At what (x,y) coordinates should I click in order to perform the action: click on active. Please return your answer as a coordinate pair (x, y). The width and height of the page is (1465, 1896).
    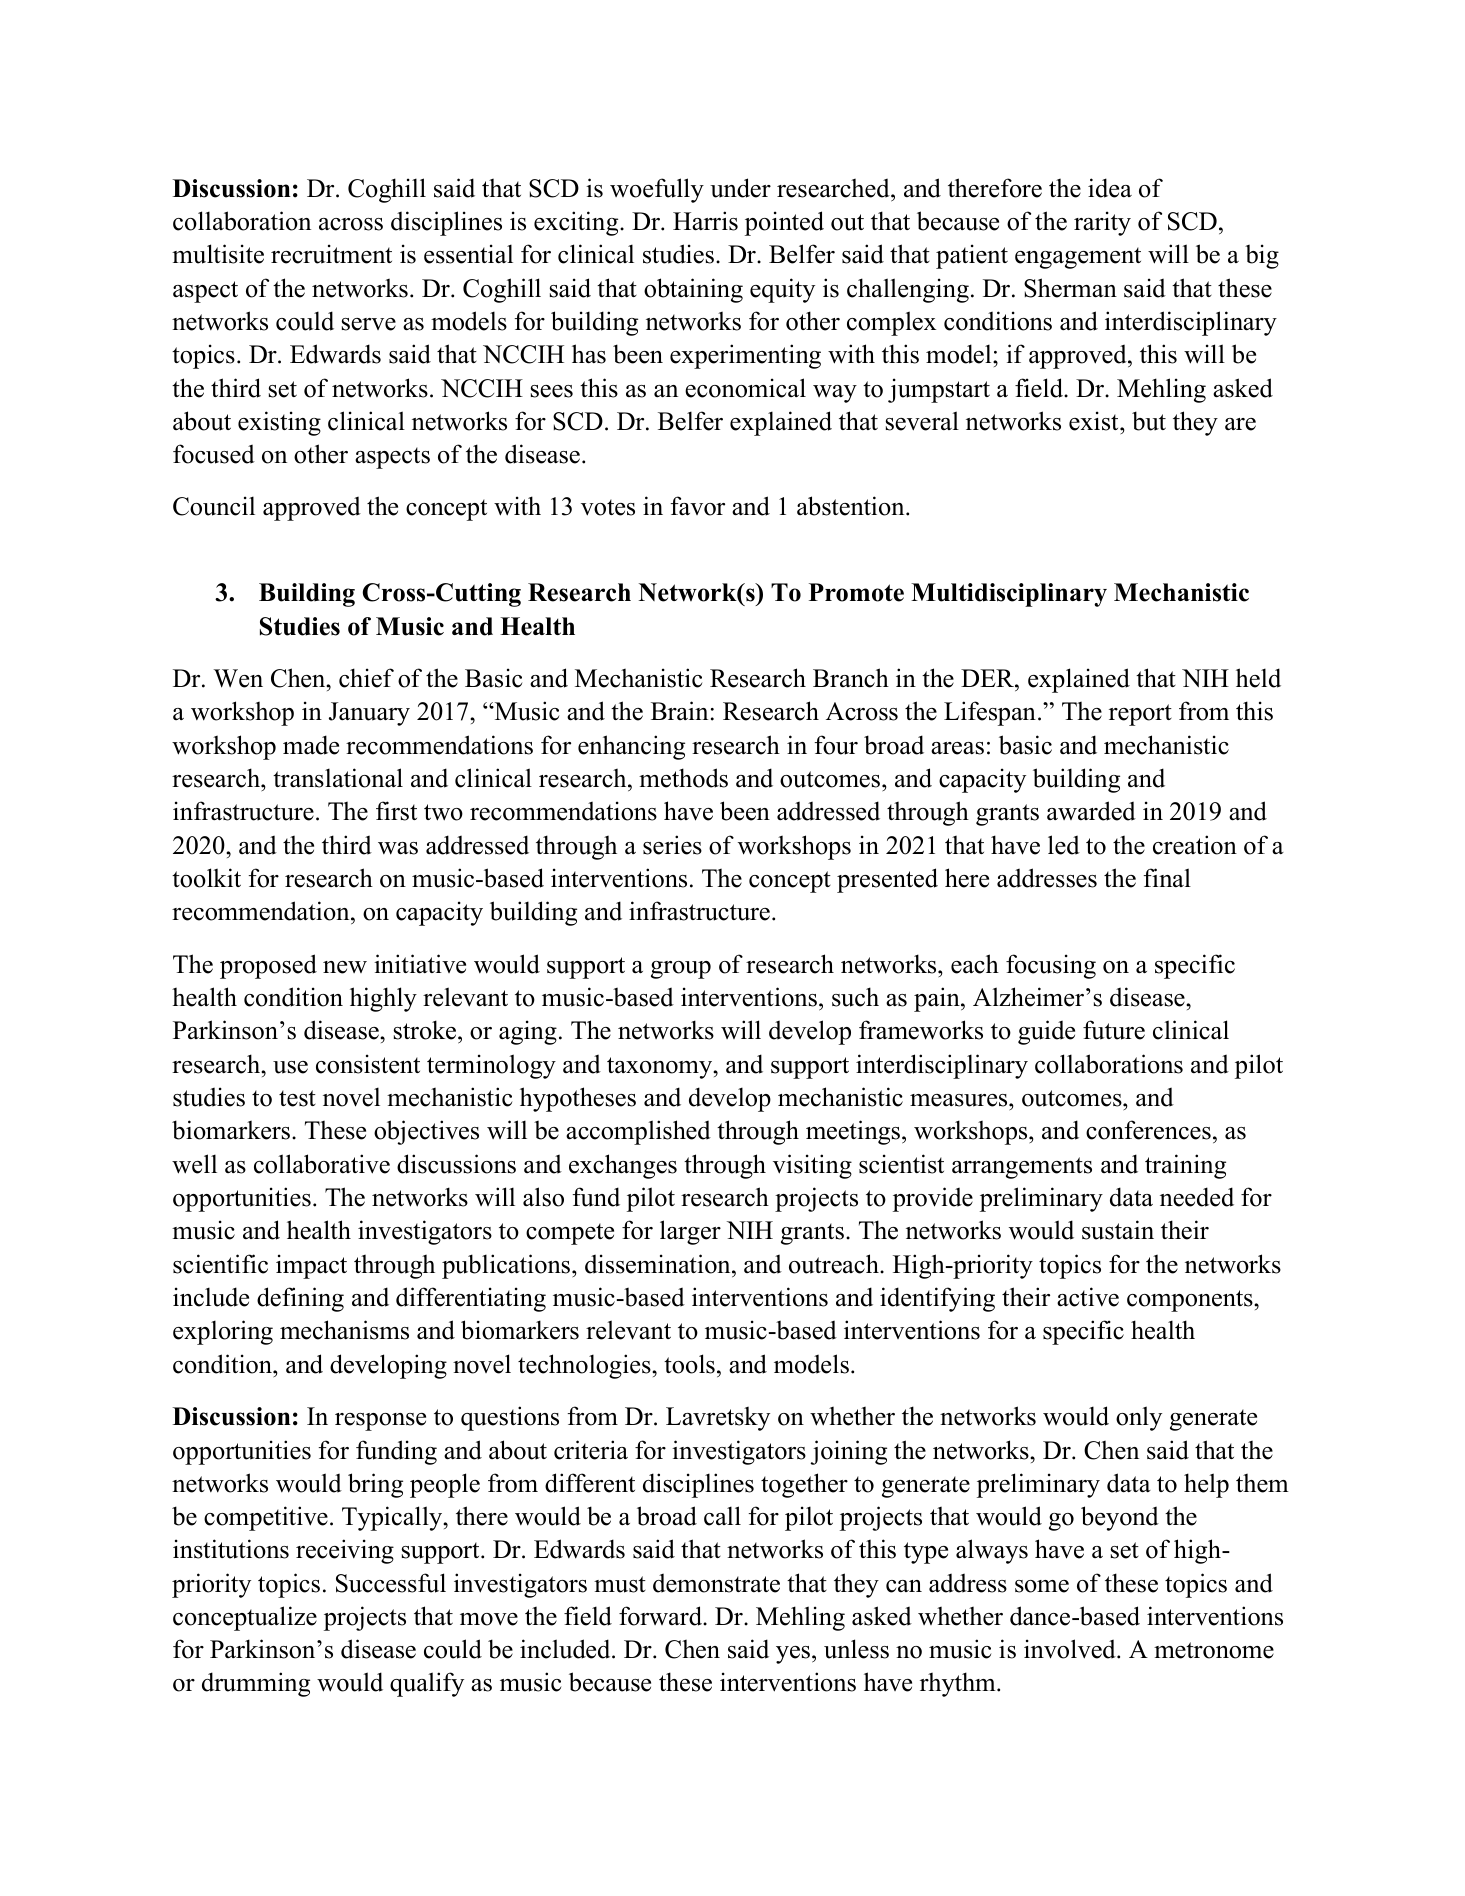
    Looking at the image, I should click on (1088, 1297).
